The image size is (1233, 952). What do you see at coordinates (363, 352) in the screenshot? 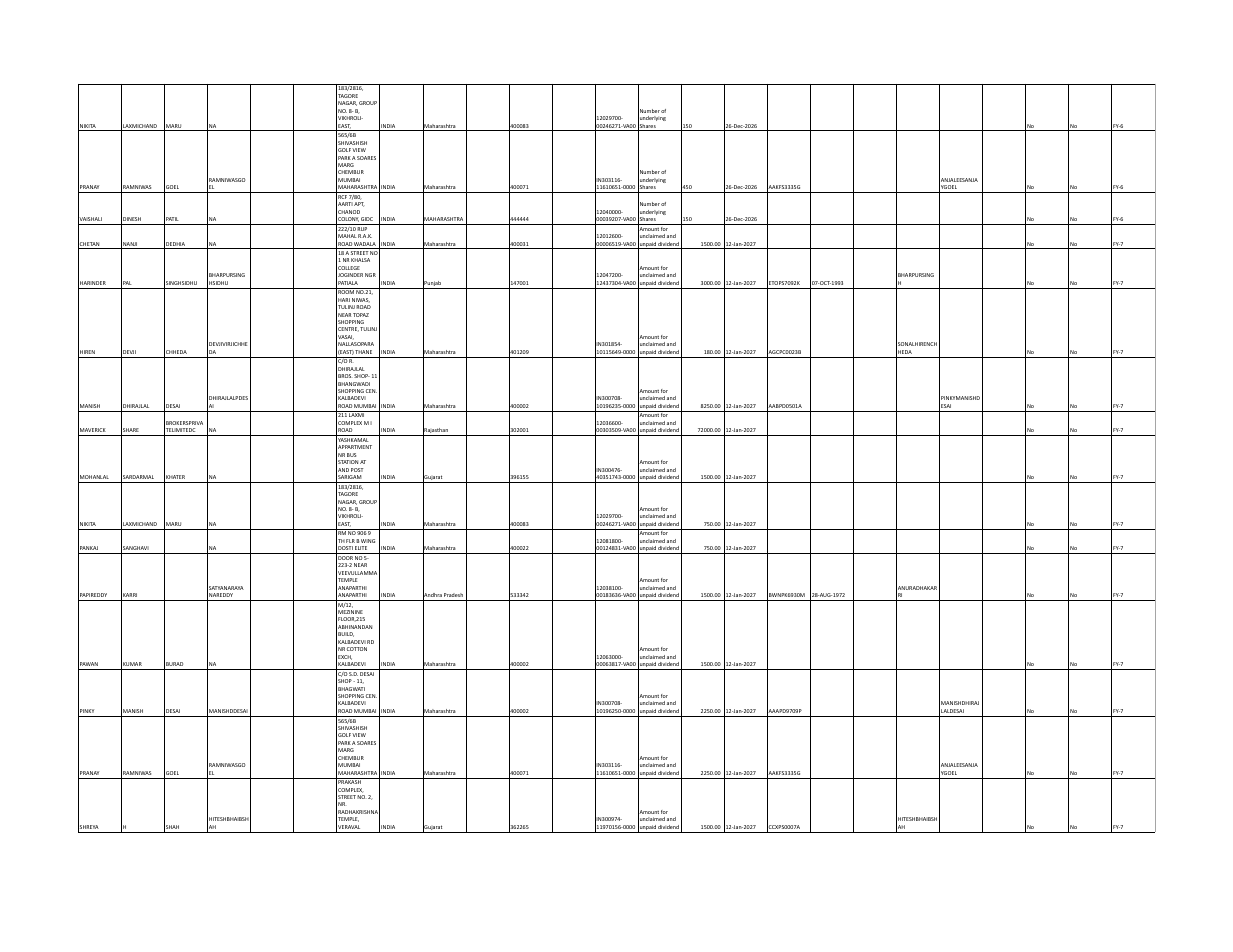
I see `THANE` at bounding box center [363, 352].
